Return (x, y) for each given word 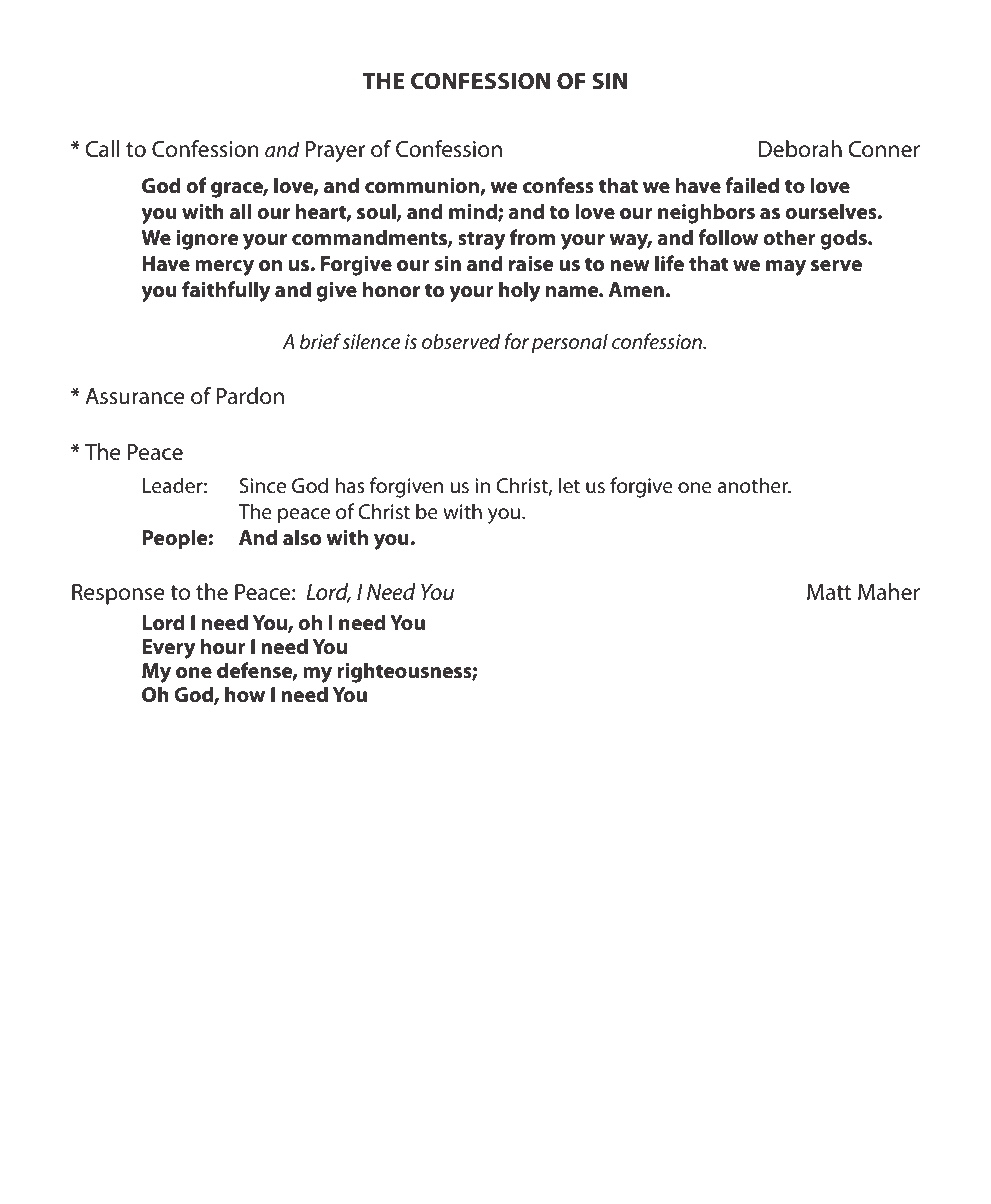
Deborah (800, 149)
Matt (829, 592)
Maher (889, 592)
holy (519, 291)
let (569, 485)
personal (569, 343)
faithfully (226, 291)
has (350, 485)
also (302, 537)
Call (102, 149)
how (245, 694)
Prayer (335, 151)
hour (223, 646)
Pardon (250, 396)
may (786, 268)
